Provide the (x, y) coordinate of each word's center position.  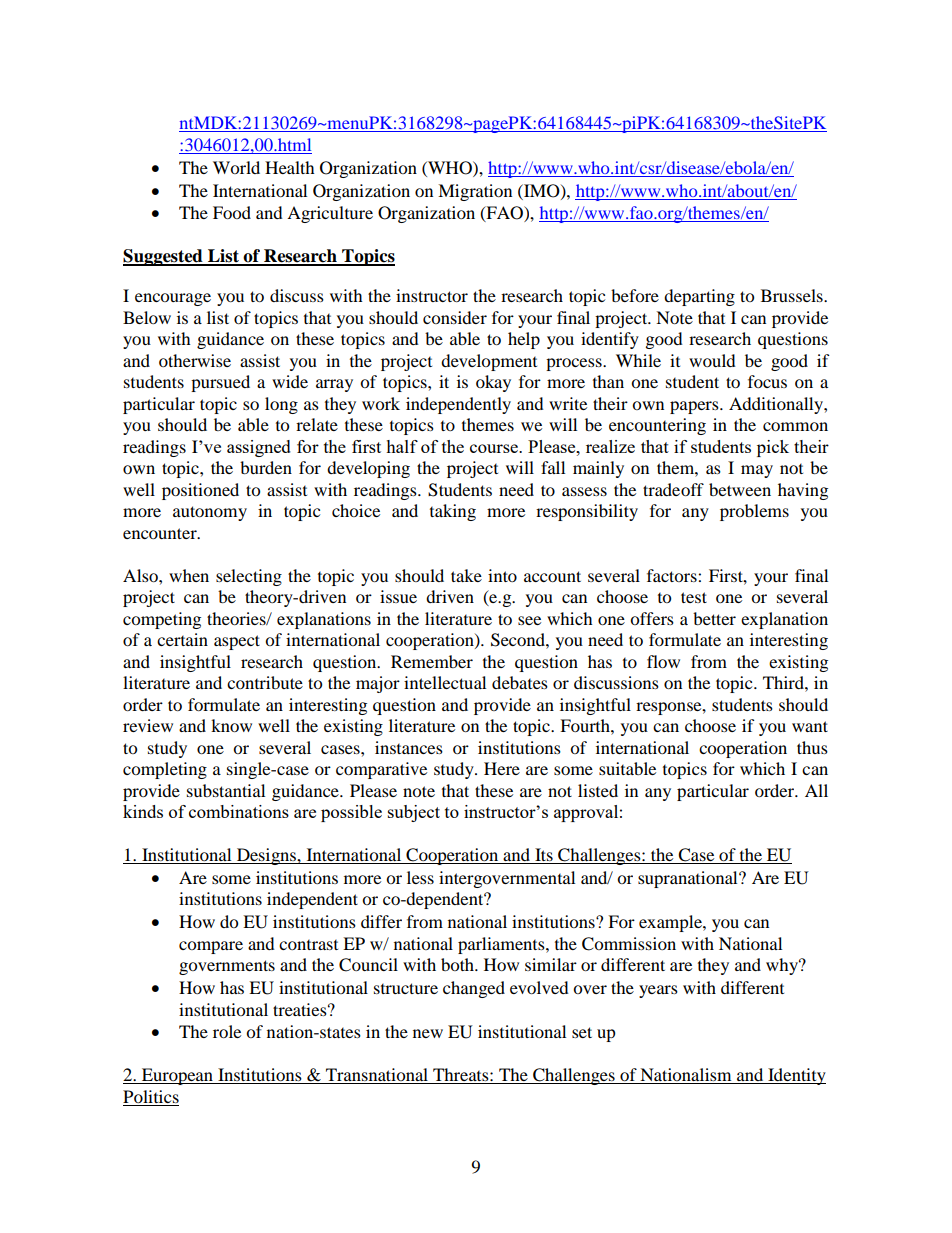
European (177, 1076)
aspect (237, 642)
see (529, 620)
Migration (475, 192)
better (714, 618)
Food (232, 212)
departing (699, 297)
